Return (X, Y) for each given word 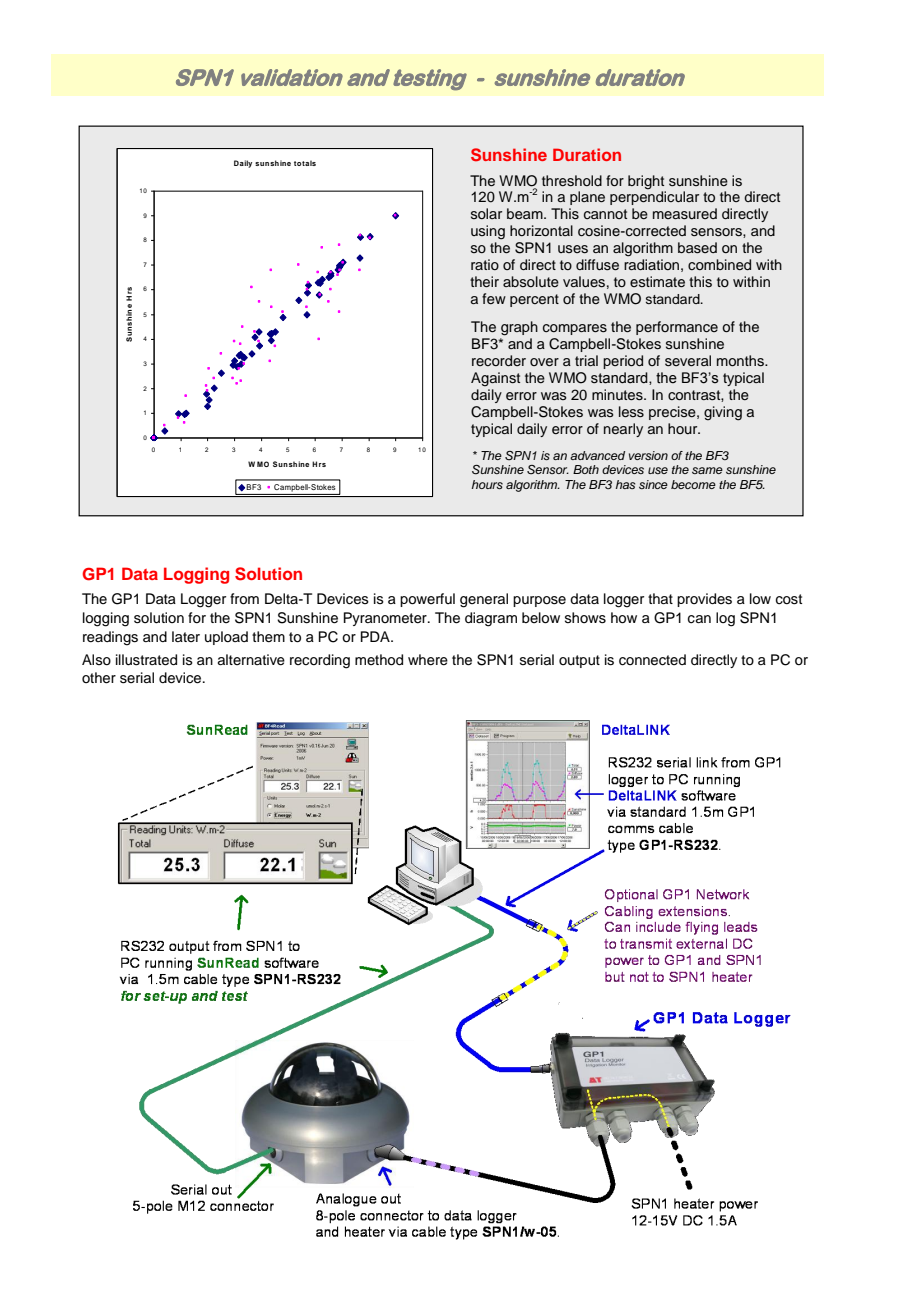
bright (646, 182)
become (693, 484)
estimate (657, 281)
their (484, 281)
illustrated (146, 660)
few (494, 298)
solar (486, 213)
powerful (427, 600)
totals (305, 163)
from (244, 599)
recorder (499, 360)
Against (495, 379)
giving (723, 413)
